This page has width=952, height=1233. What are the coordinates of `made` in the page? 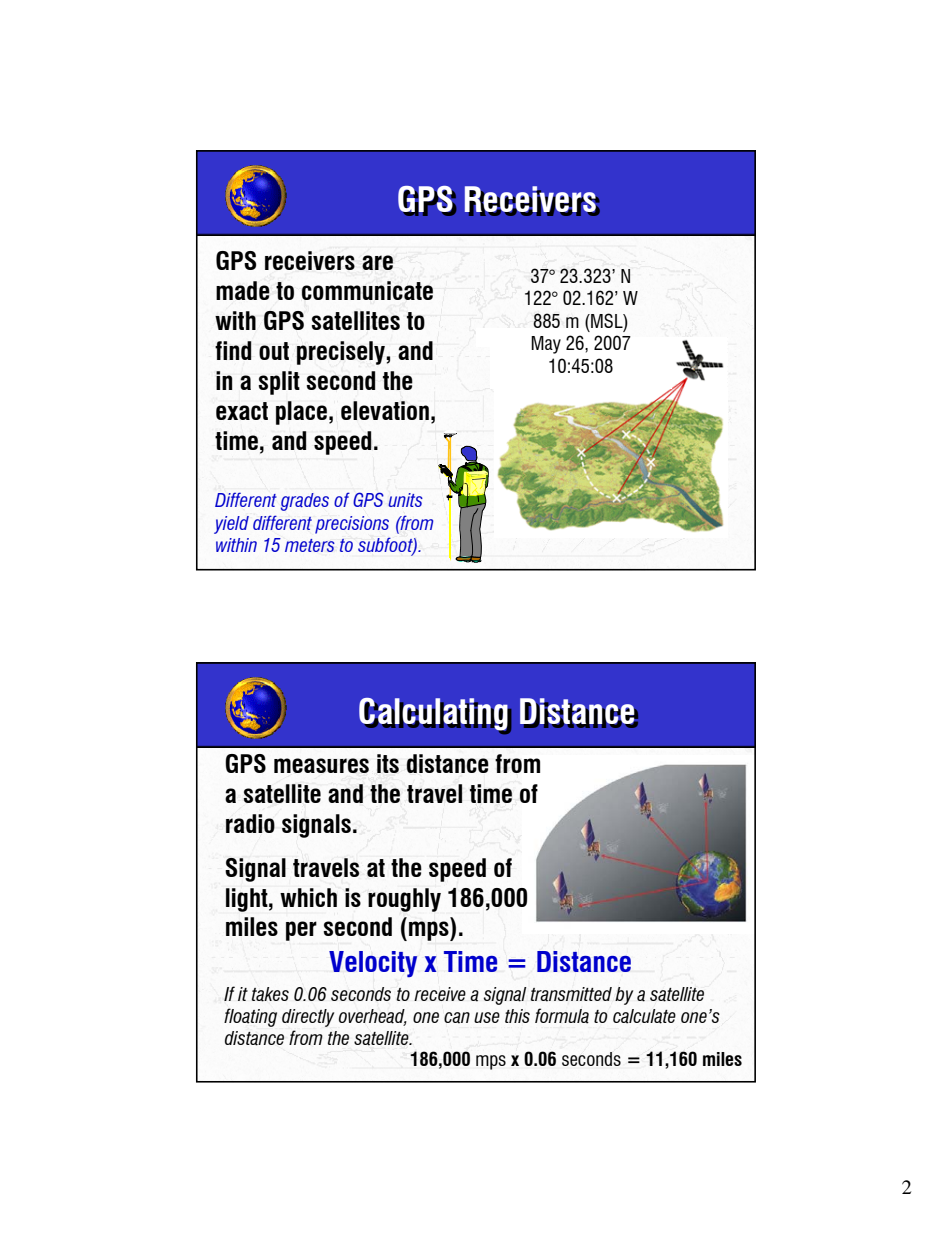 It's located at (243, 290).
